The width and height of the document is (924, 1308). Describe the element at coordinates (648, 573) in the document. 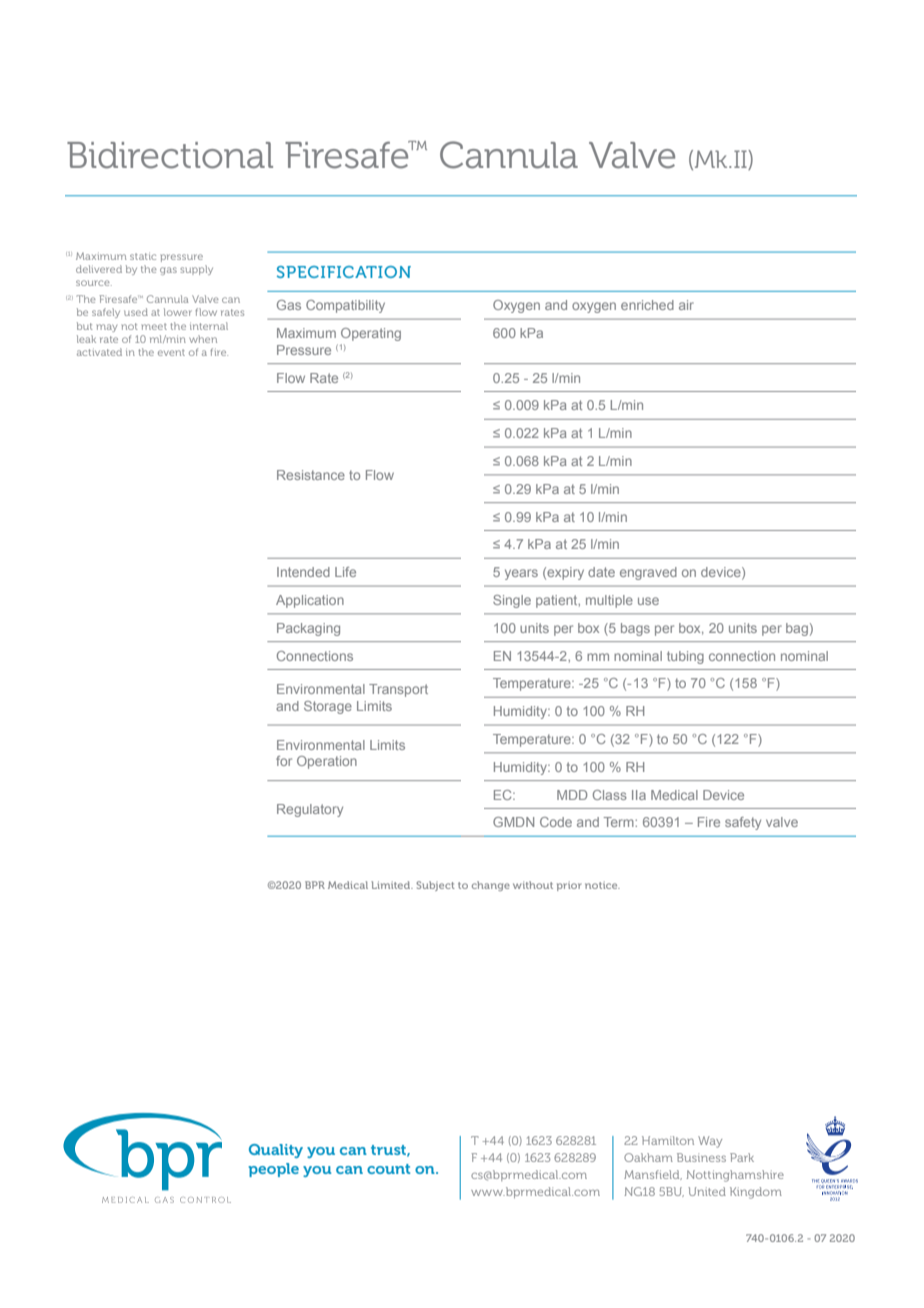

I see `engraved` at that location.
